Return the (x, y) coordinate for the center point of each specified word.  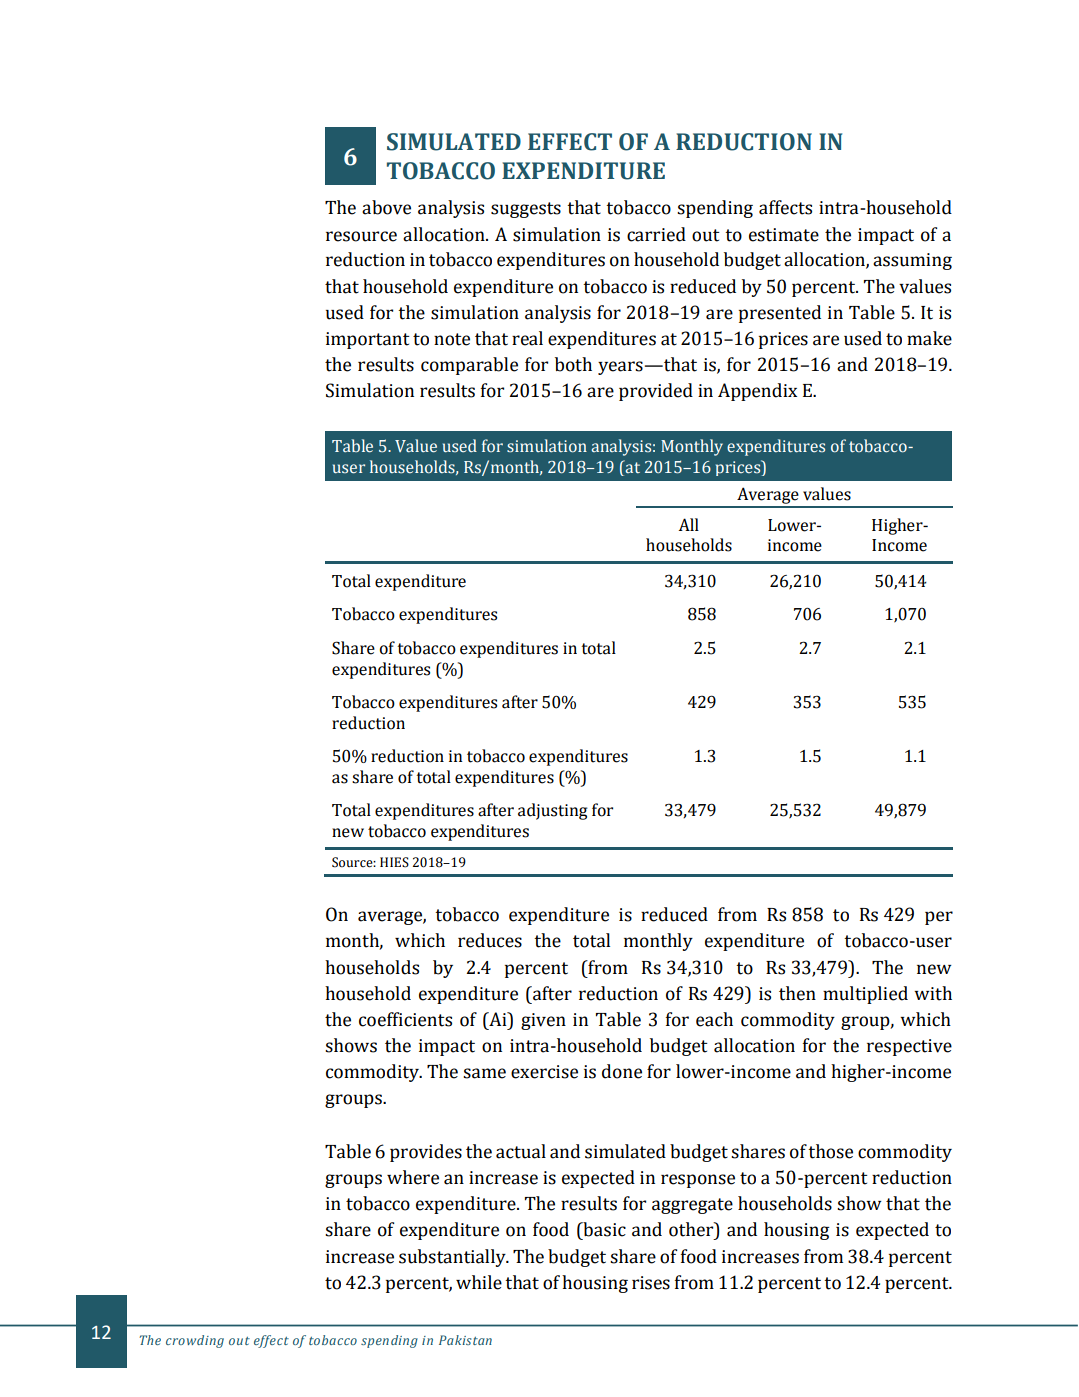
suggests (526, 210)
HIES (394, 862)
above (386, 207)
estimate (784, 235)
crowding (195, 1341)
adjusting (553, 811)
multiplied (865, 995)
